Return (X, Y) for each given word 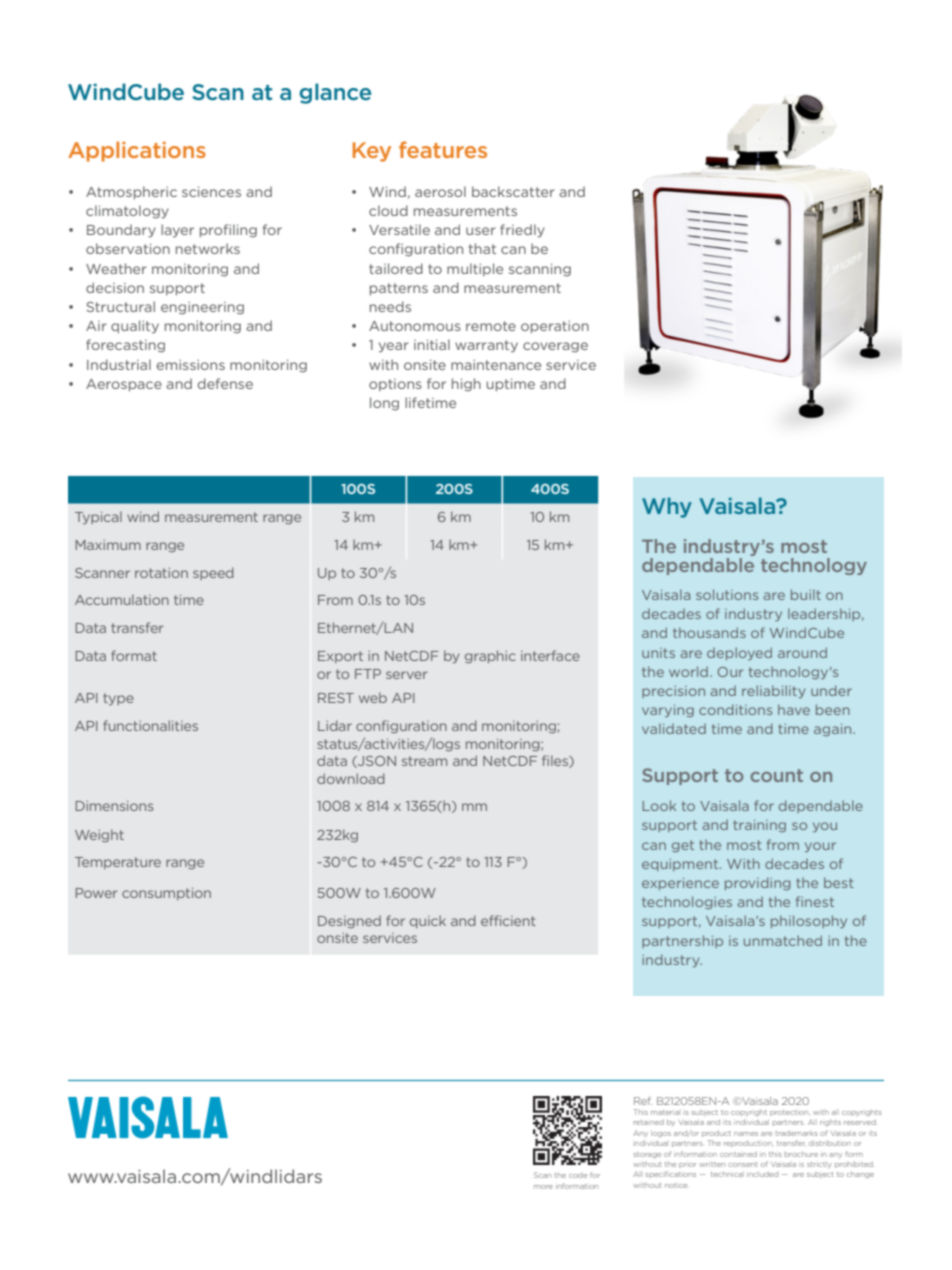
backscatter (513, 191)
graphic (490, 656)
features (443, 149)
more (543, 1187)
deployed (739, 653)
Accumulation (122, 599)
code (578, 1176)
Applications (137, 151)
